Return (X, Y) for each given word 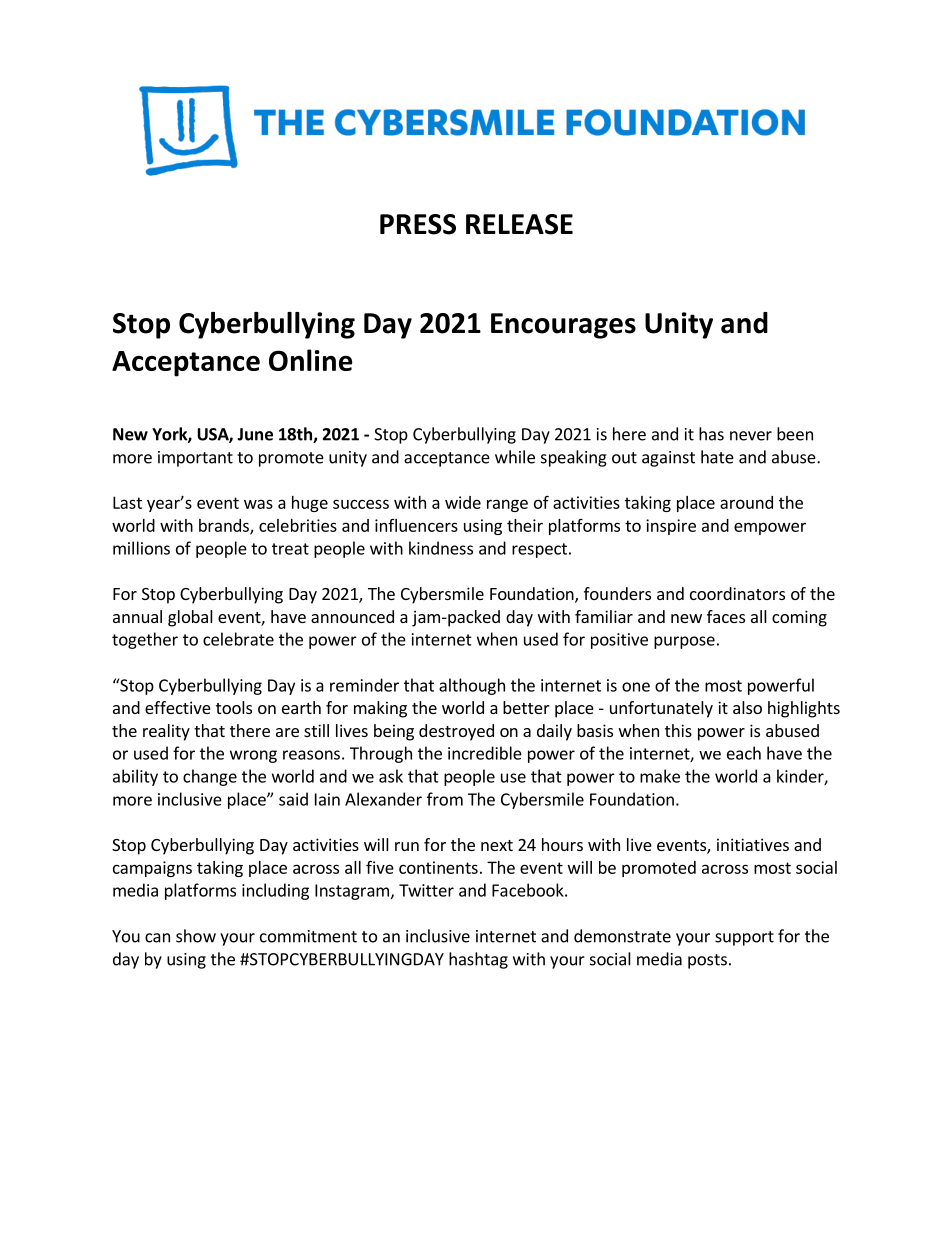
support (744, 938)
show (196, 936)
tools (234, 707)
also (747, 707)
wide (463, 502)
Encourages (563, 326)
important (195, 459)
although (472, 686)
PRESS (418, 224)
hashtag (478, 960)
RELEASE (519, 224)
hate (717, 457)
